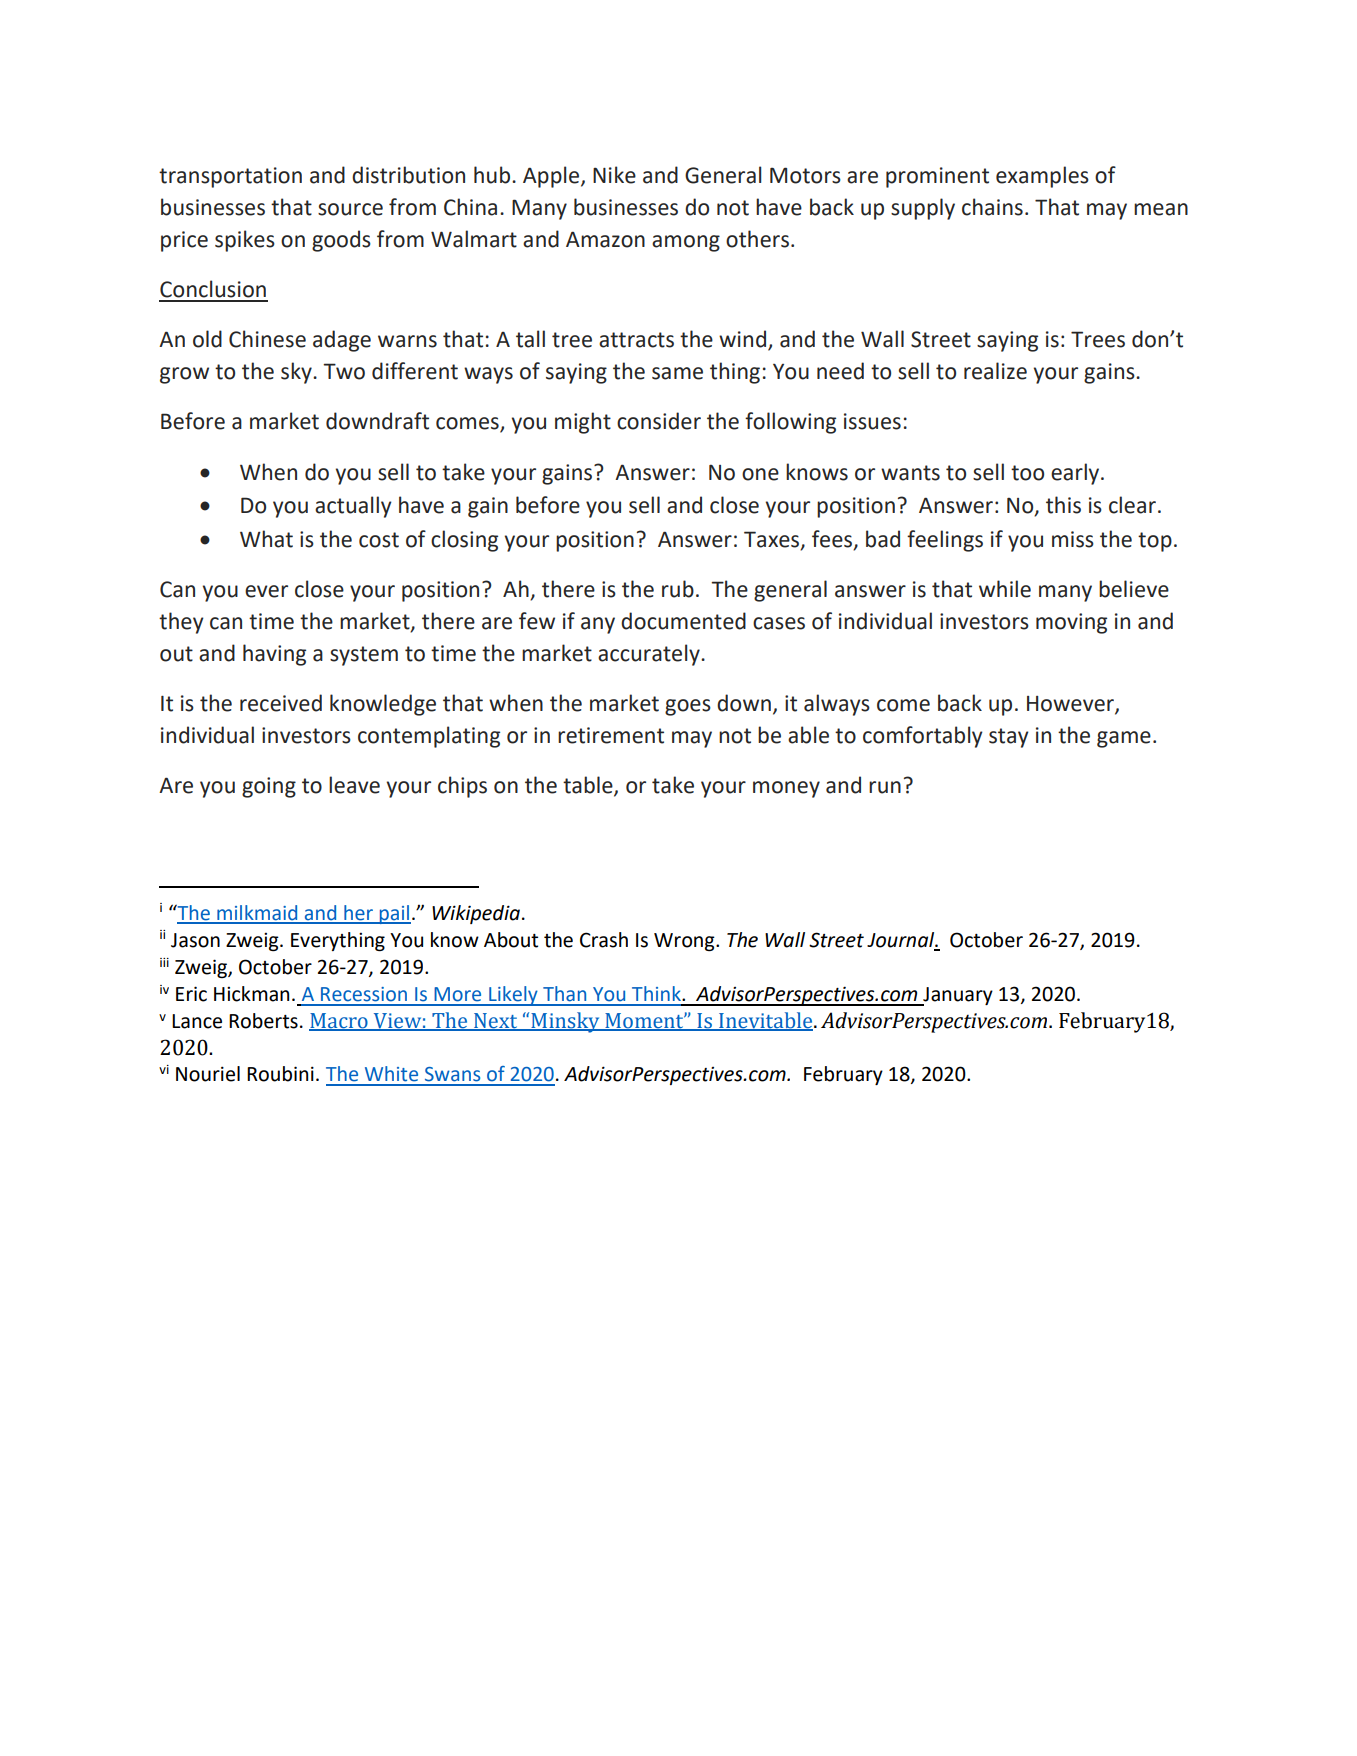 The image size is (1357, 1756). What do you see at coordinates (992, 207) in the image?
I see `chains` at bounding box center [992, 207].
